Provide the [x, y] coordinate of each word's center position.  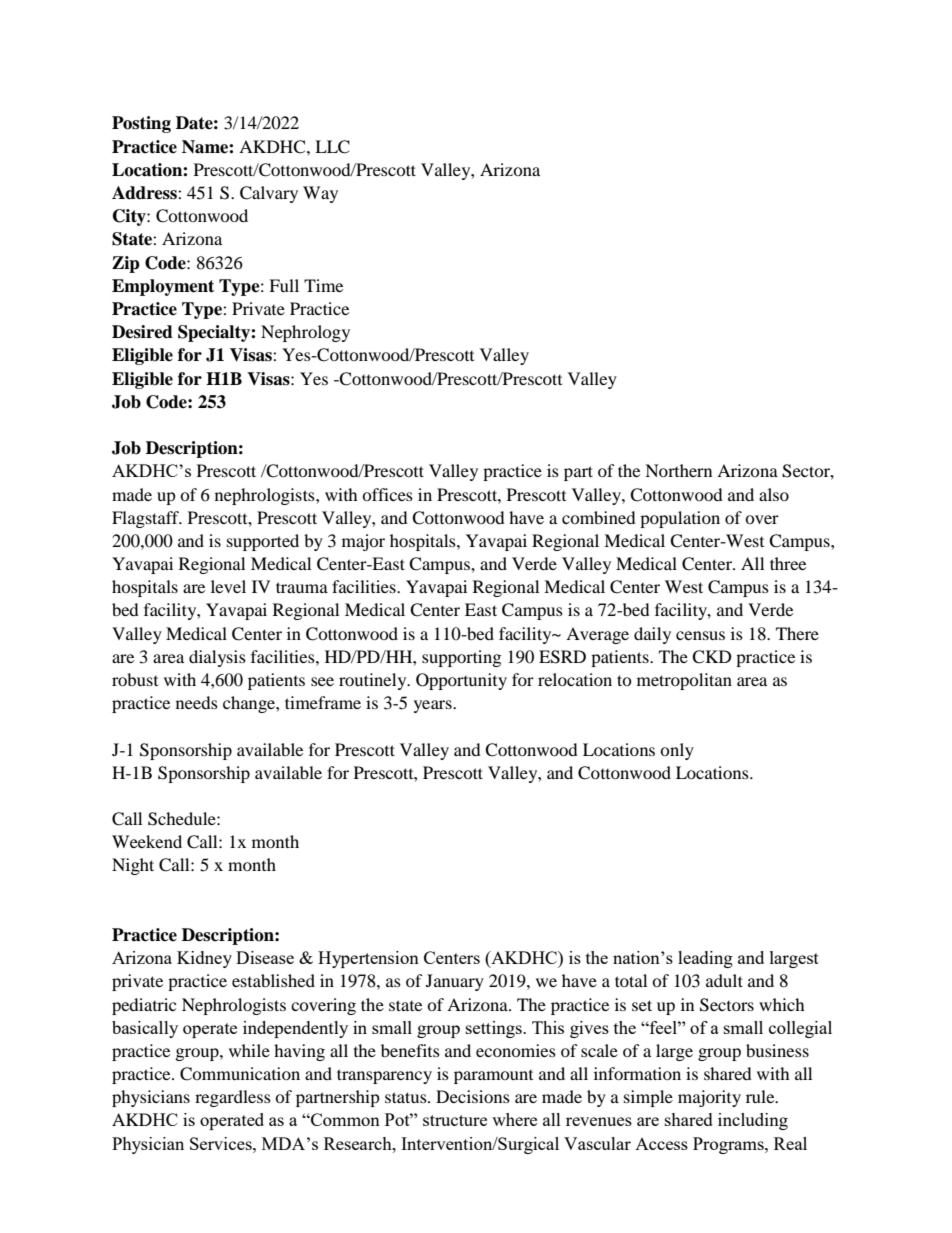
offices [387, 494]
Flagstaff [147, 519]
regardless [233, 1098]
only [677, 751]
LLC [332, 147]
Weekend [147, 841]
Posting [141, 124]
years [434, 706]
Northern [678, 470]
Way [320, 194]
